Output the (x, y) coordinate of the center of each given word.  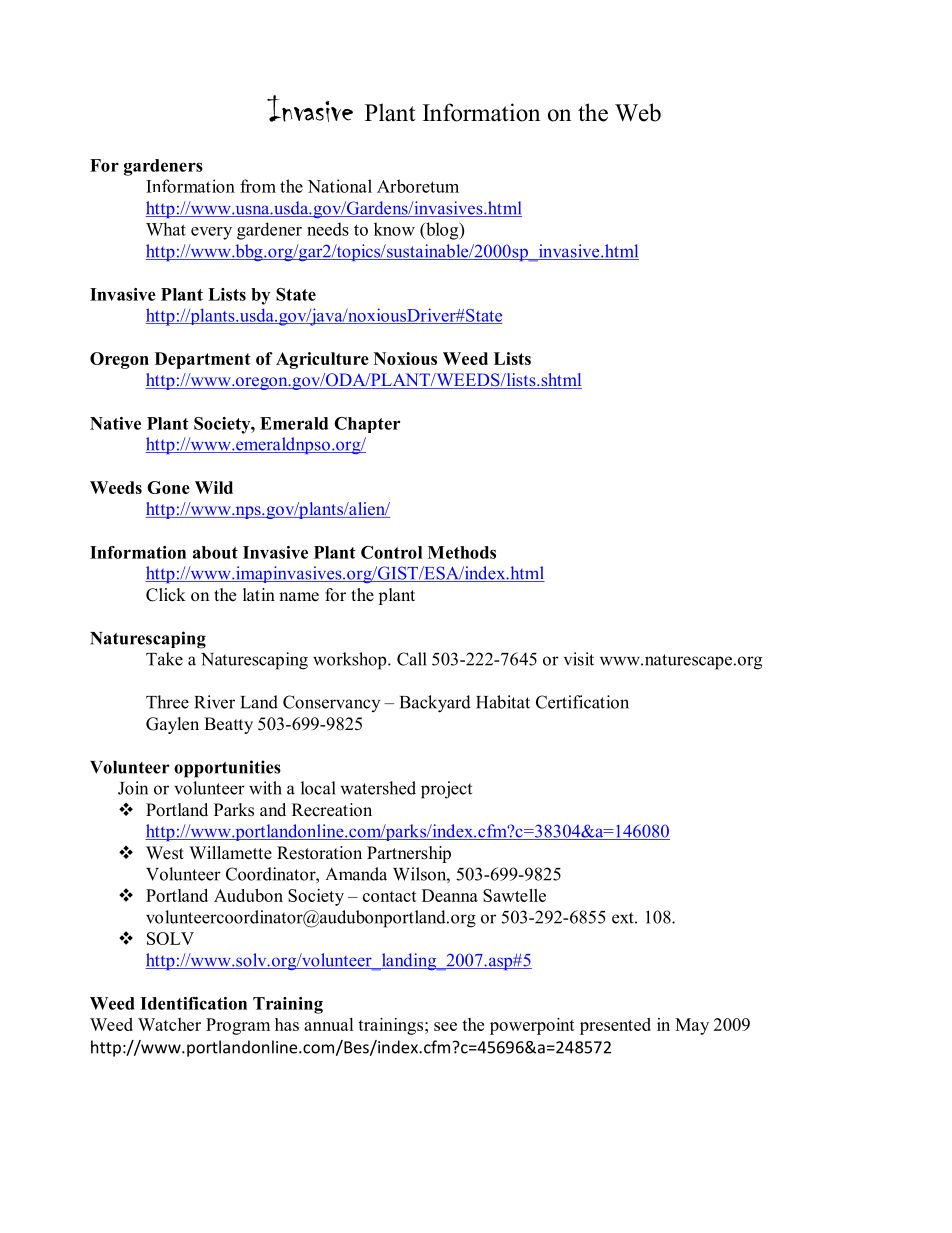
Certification (582, 702)
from (258, 186)
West (165, 853)
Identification (193, 1003)
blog (442, 231)
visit (579, 659)
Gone (168, 487)
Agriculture (322, 360)
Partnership (409, 854)
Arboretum (418, 186)
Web (638, 112)
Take (164, 659)
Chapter (367, 425)
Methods (462, 552)
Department (203, 360)
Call (412, 659)
